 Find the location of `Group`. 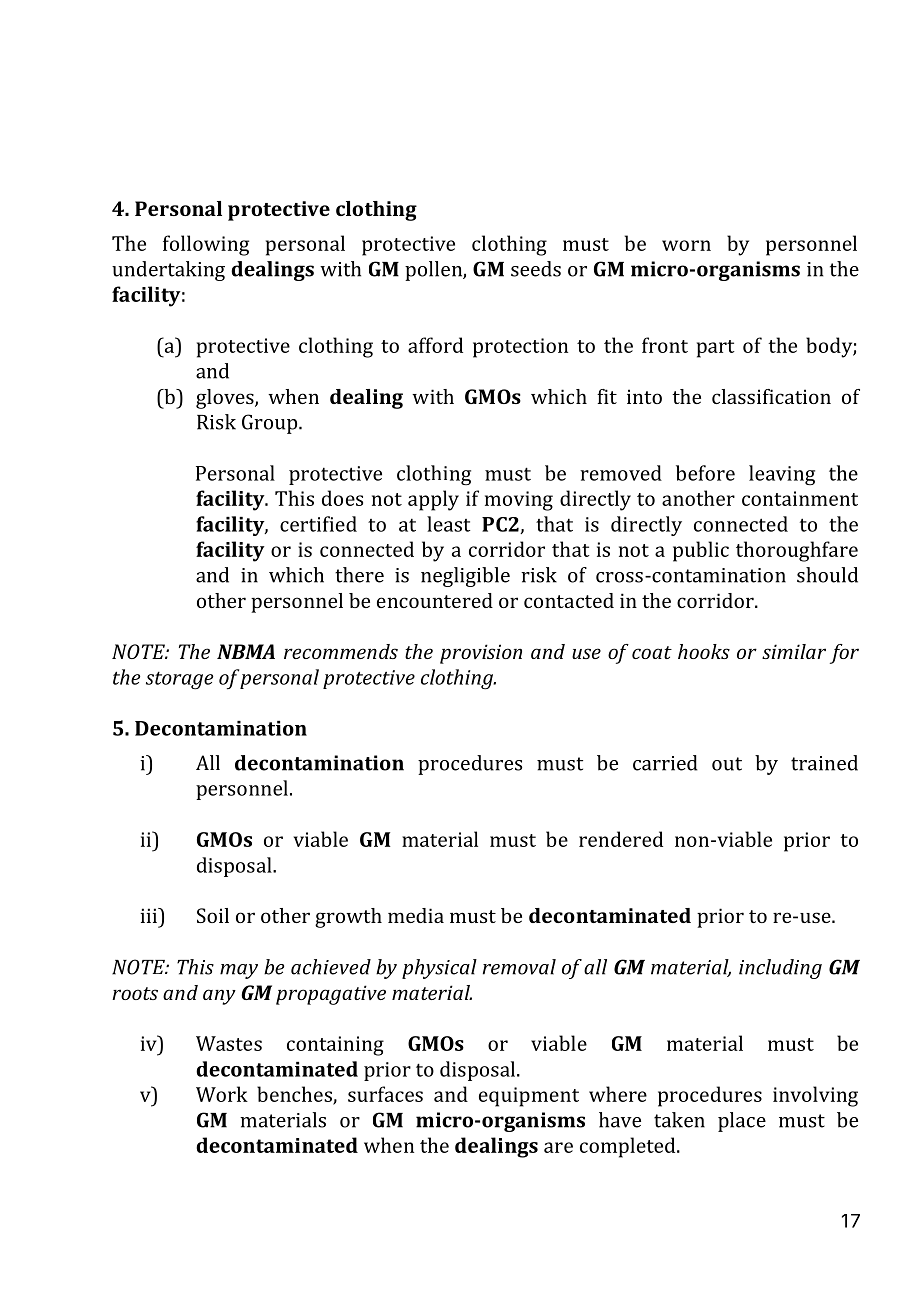

Group is located at coordinates (271, 424).
